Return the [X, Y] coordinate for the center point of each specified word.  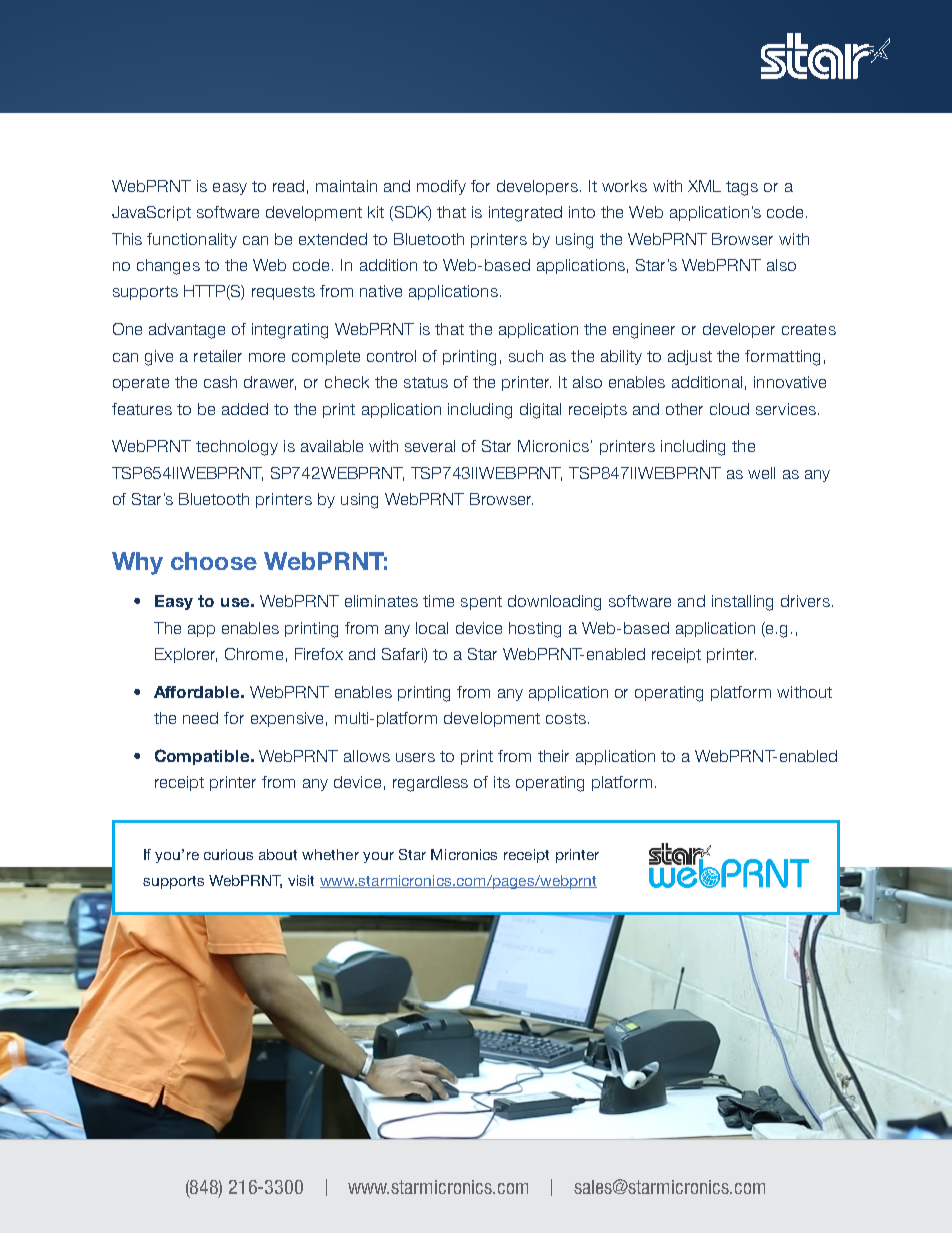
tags [742, 188]
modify [441, 187]
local [432, 628]
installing [742, 603]
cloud [729, 409]
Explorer [186, 655]
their [553, 756]
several [430, 446]
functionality [192, 240]
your [378, 857]
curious [228, 854]
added [245, 409]
